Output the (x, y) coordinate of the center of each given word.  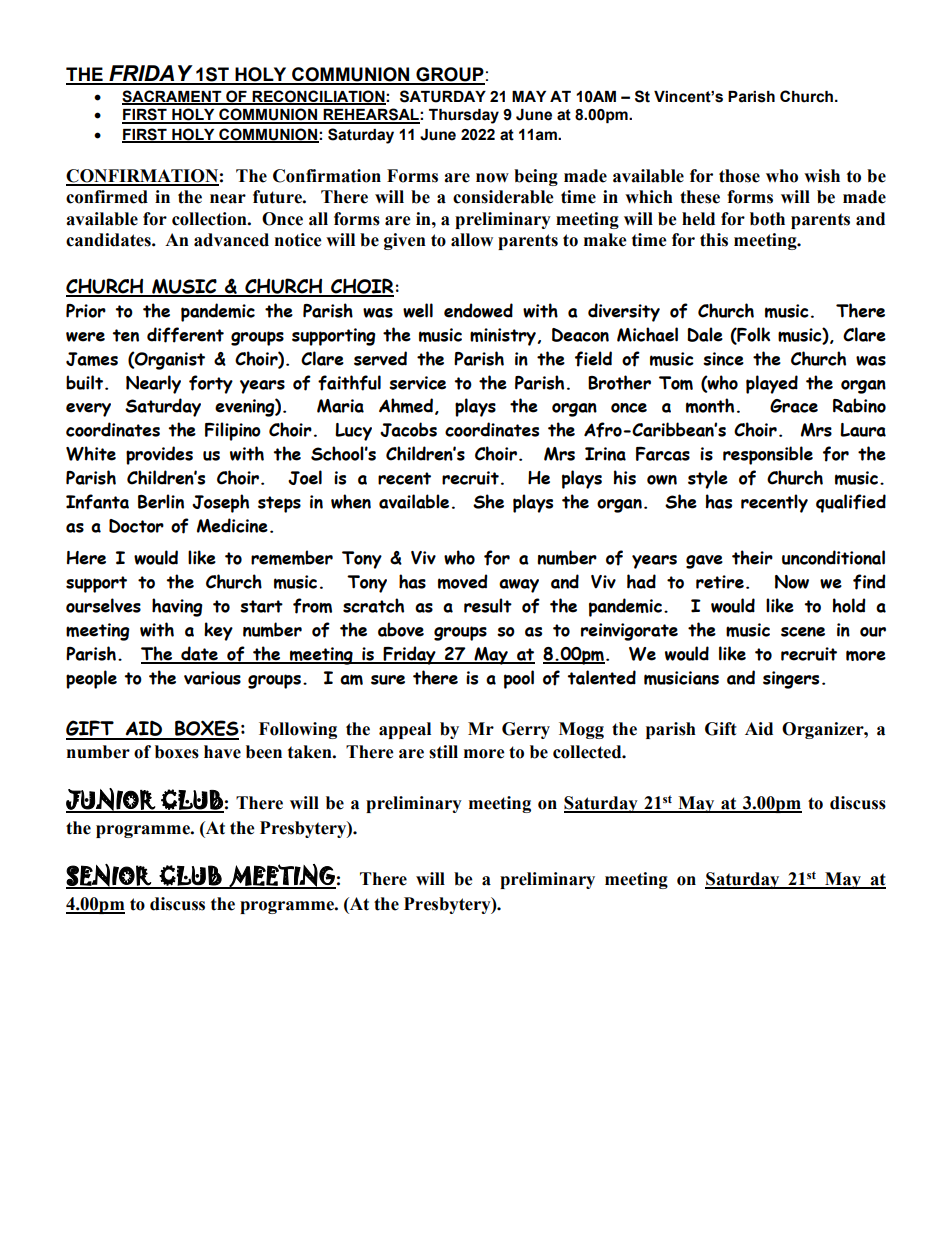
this (714, 240)
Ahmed (406, 405)
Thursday (464, 116)
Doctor (136, 526)
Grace (794, 406)
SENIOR (109, 876)
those (739, 176)
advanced (231, 240)
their (752, 557)
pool (519, 679)
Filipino (233, 431)
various (212, 678)
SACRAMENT (173, 97)
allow (472, 240)
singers (791, 680)
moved (463, 581)
